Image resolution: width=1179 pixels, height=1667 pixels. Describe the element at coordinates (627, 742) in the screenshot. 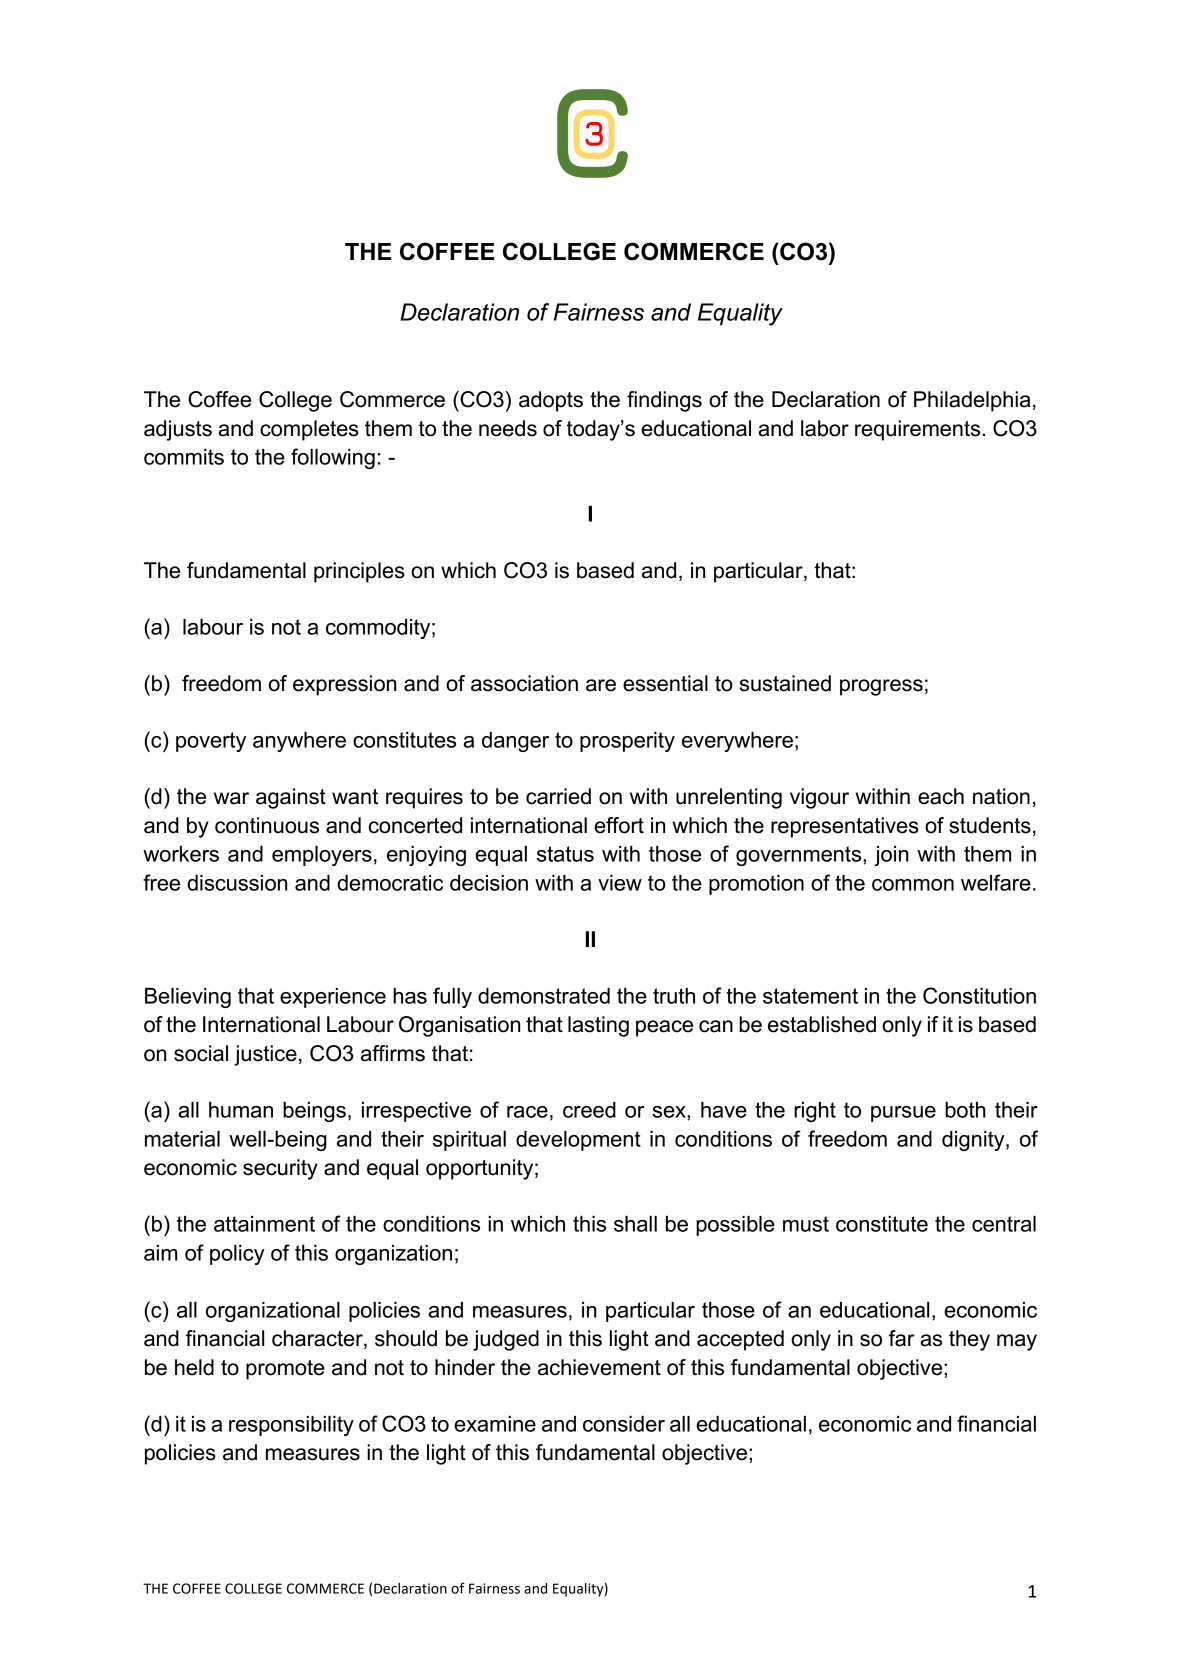

I see `prosperity` at that location.
